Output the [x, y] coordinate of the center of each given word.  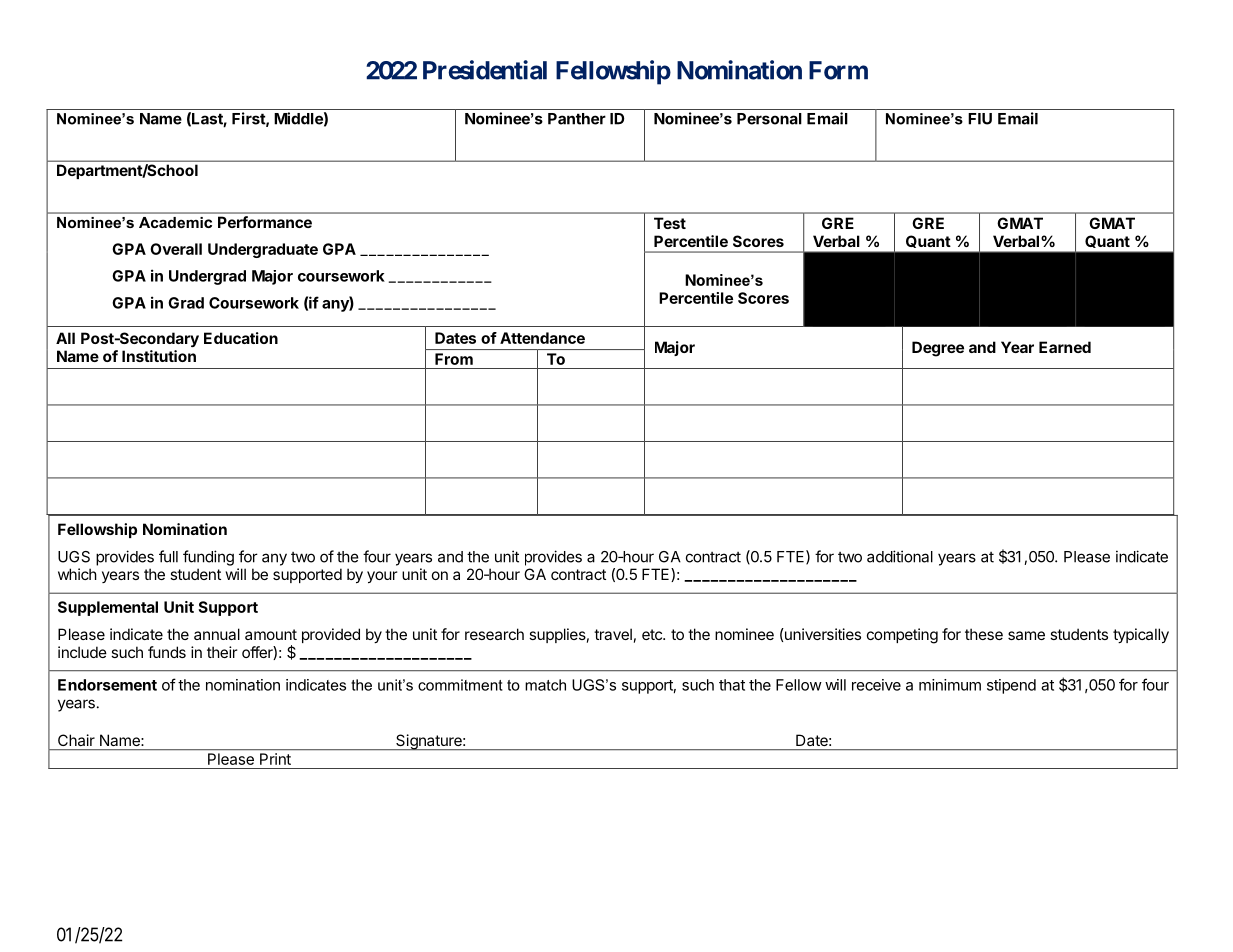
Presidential [485, 70]
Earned [1065, 347]
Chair [76, 740]
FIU [980, 119]
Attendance [542, 338]
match [545, 685]
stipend [1011, 686]
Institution [159, 356]
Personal [769, 119]
